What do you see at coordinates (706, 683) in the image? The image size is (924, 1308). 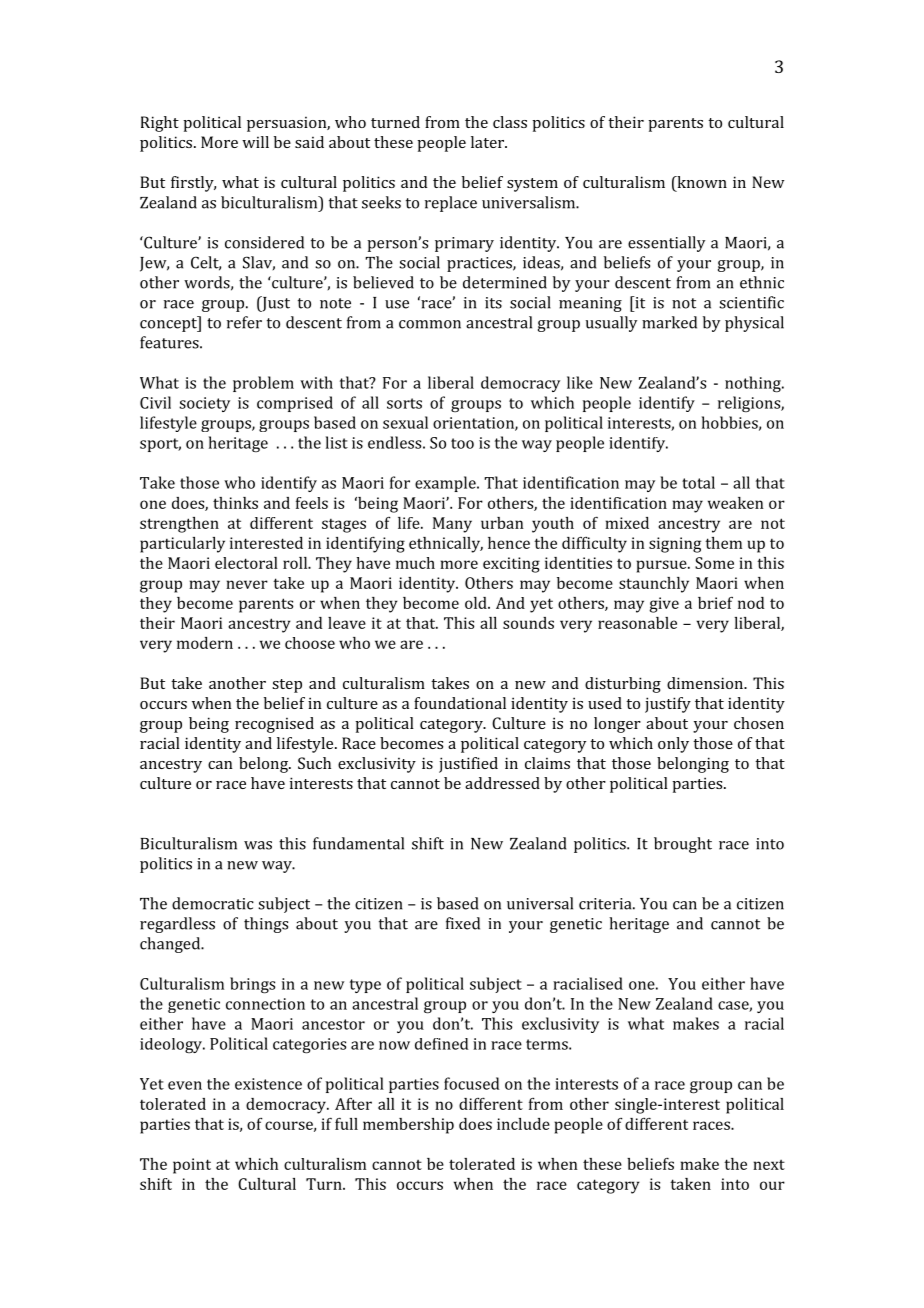 I see `dimension` at bounding box center [706, 683].
